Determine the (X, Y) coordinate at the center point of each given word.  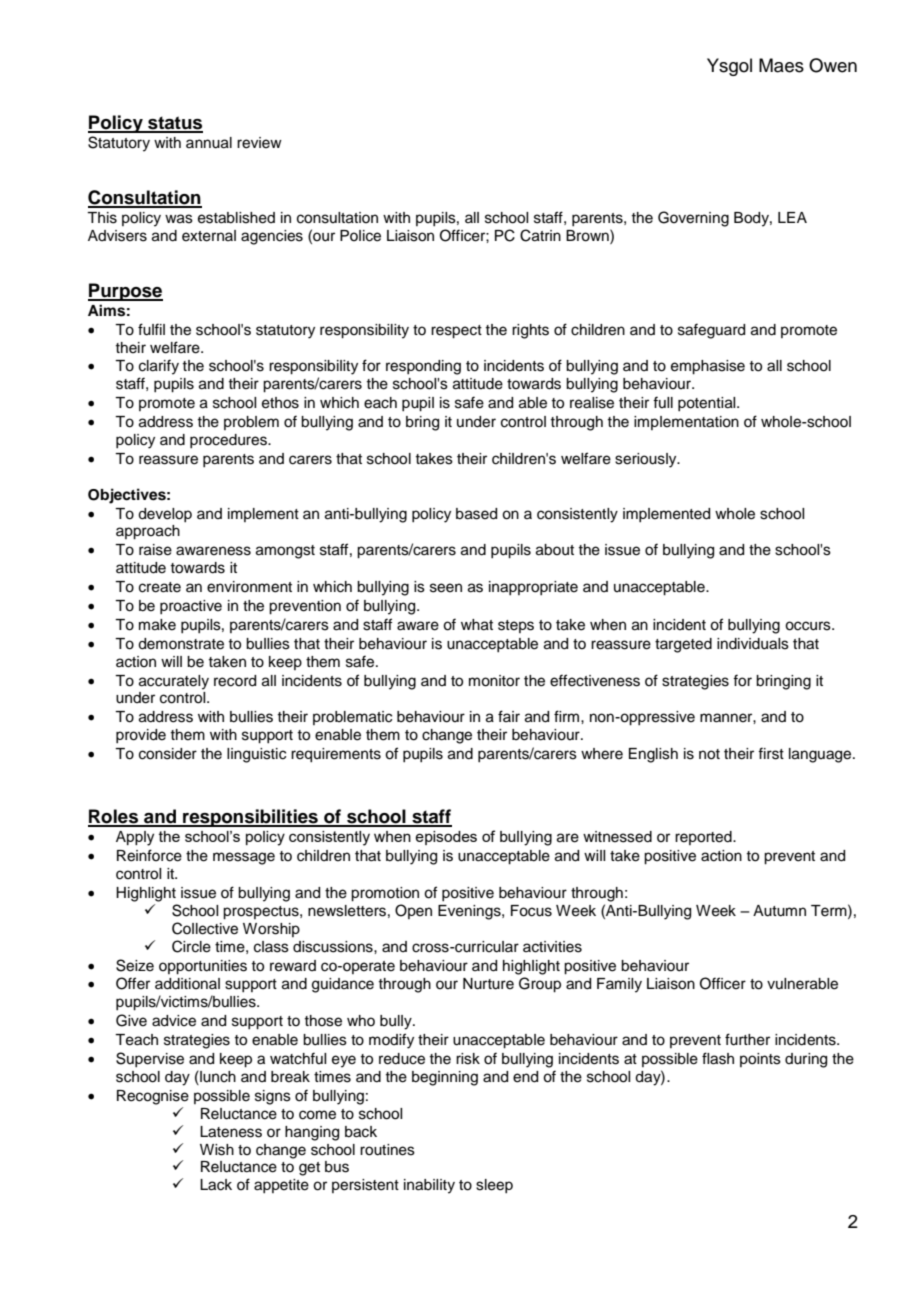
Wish (217, 1150)
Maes (781, 65)
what (477, 625)
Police (360, 236)
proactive (191, 607)
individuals (753, 644)
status (174, 124)
